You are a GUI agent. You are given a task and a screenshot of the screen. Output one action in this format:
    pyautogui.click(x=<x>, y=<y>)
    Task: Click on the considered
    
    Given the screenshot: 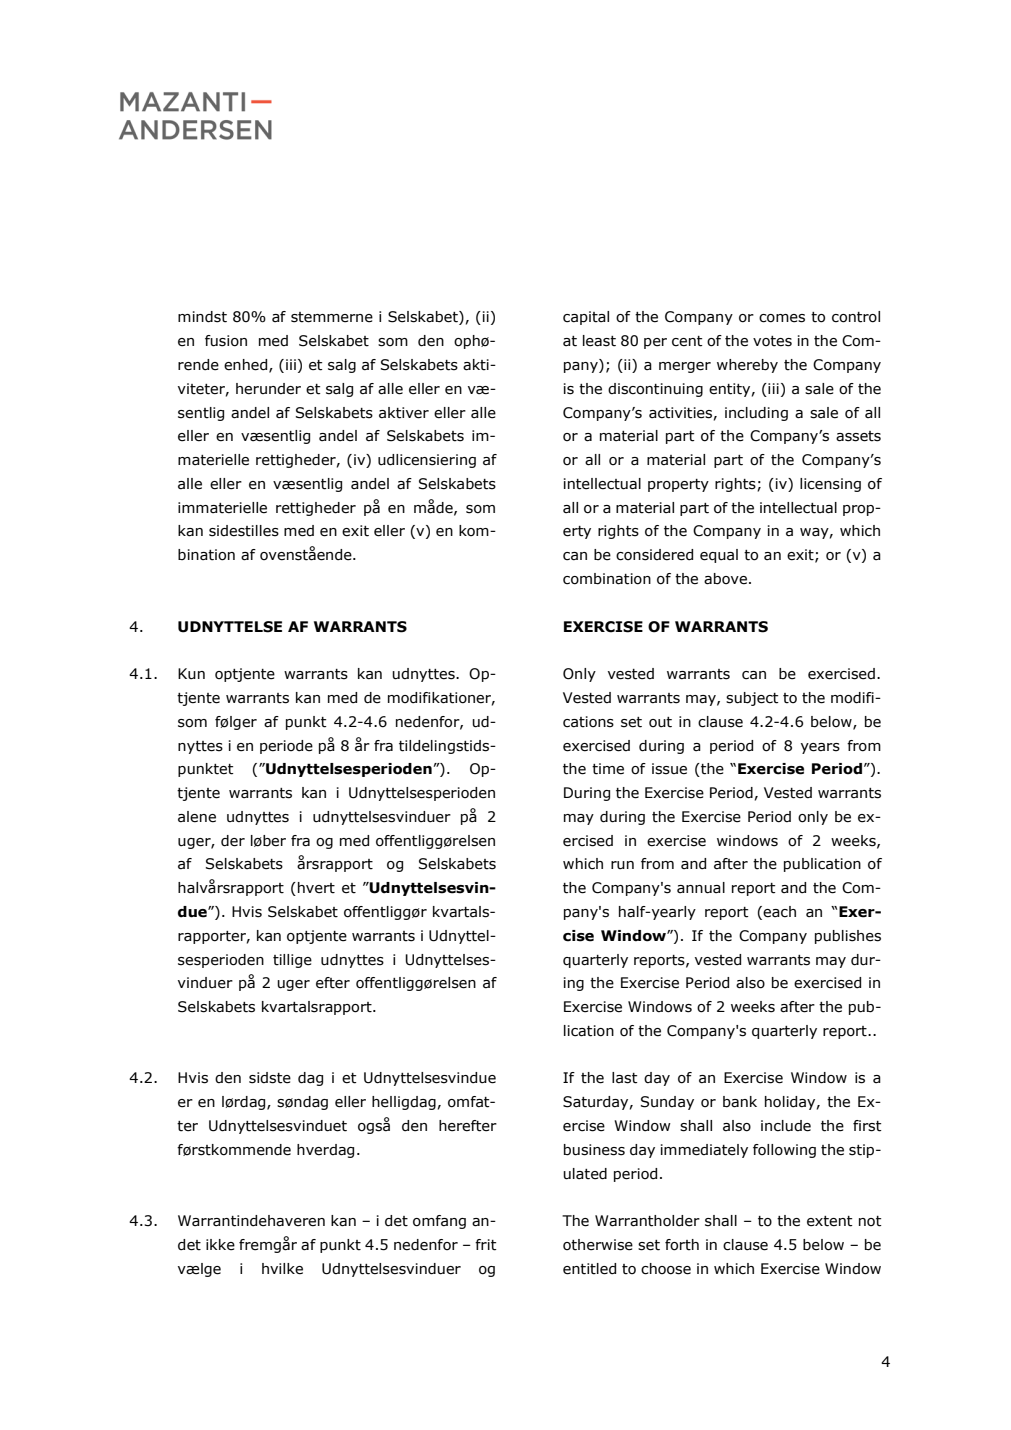 What is the action you would take?
    pyautogui.click(x=654, y=555)
